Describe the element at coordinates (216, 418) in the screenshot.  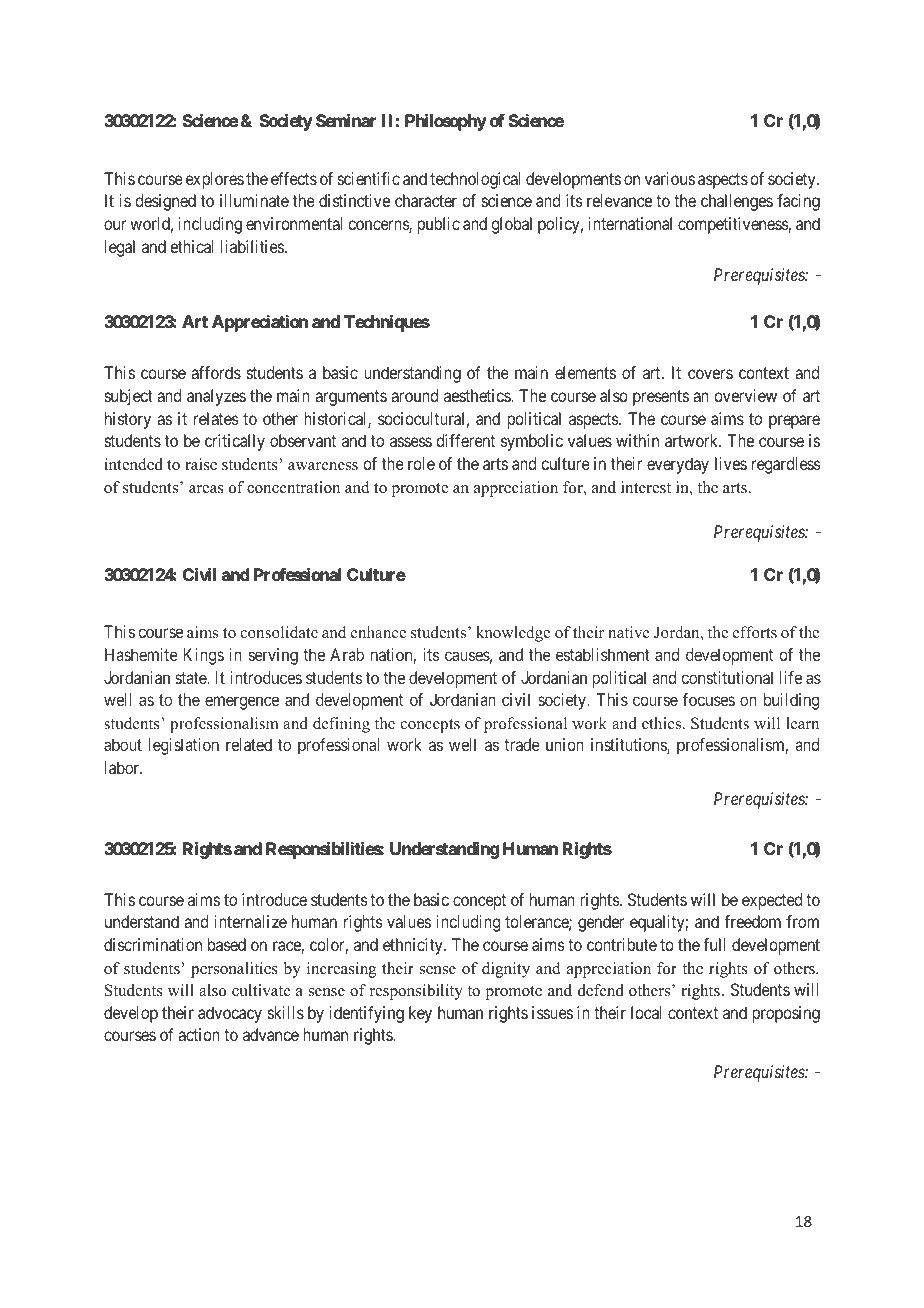
I see `relates` at that location.
